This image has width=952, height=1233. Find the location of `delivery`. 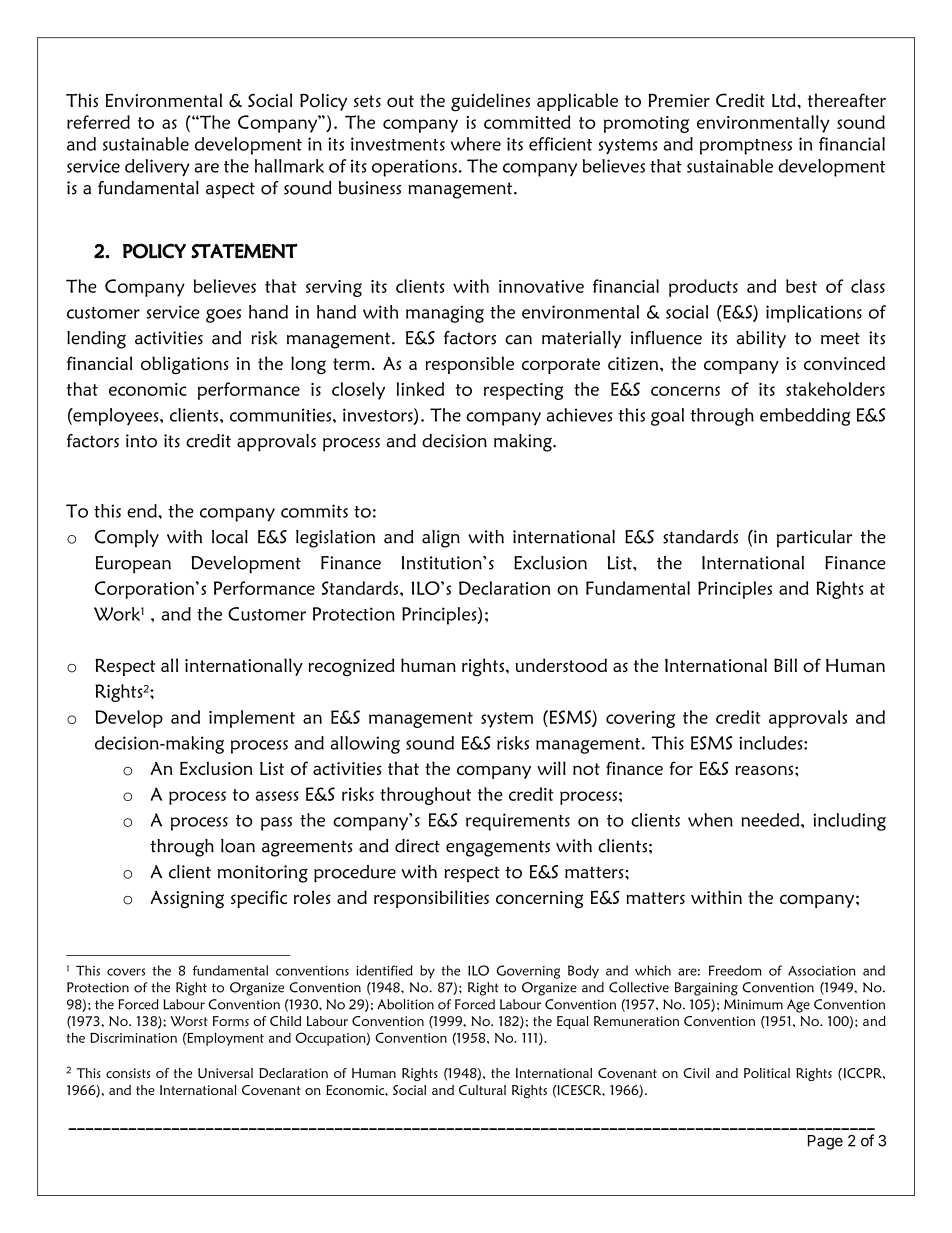

delivery is located at coordinates (157, 168).
